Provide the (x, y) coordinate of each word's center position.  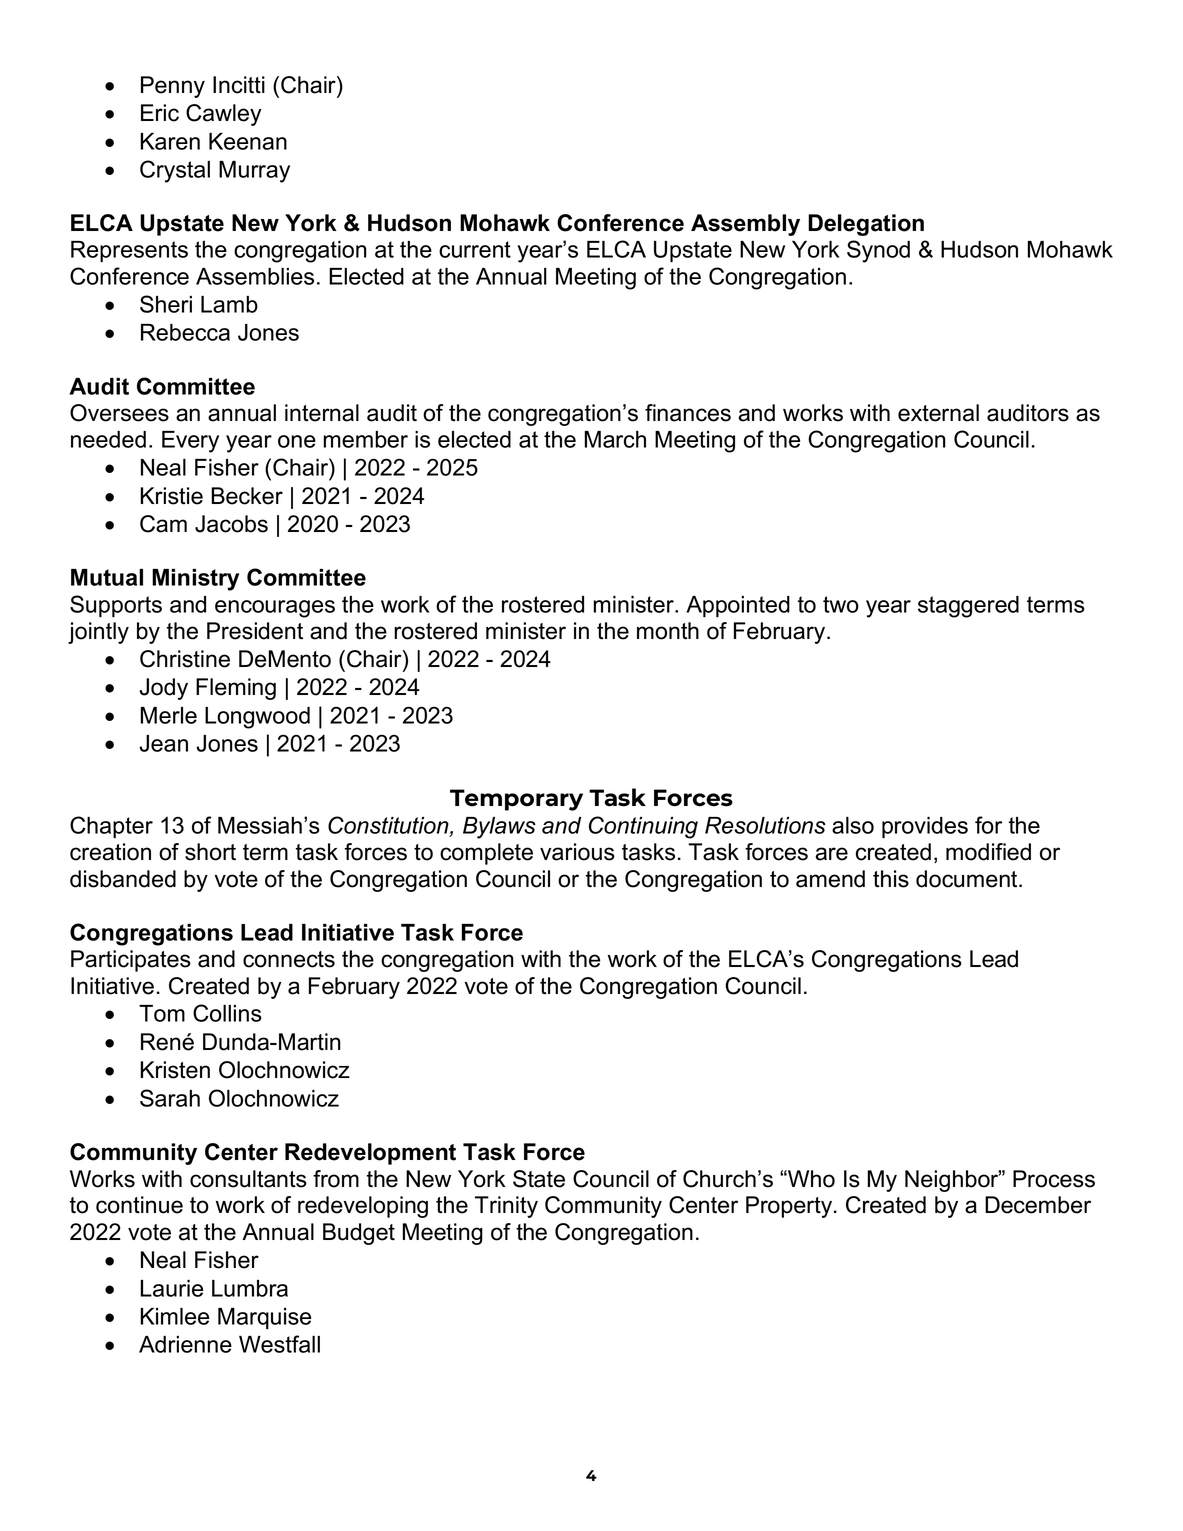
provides (925, 827)
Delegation (866, 225)
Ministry (195, 580)
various (577, 852)
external (938, 413)
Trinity (506, 1207)
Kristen (175, 1070)
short (210, 852)
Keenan (248, 141)
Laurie (171, 1288)
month (668, 631)
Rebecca (185, 332)
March (615, 439)
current (475, 249)
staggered (968, 607)
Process (1054, 1179)
